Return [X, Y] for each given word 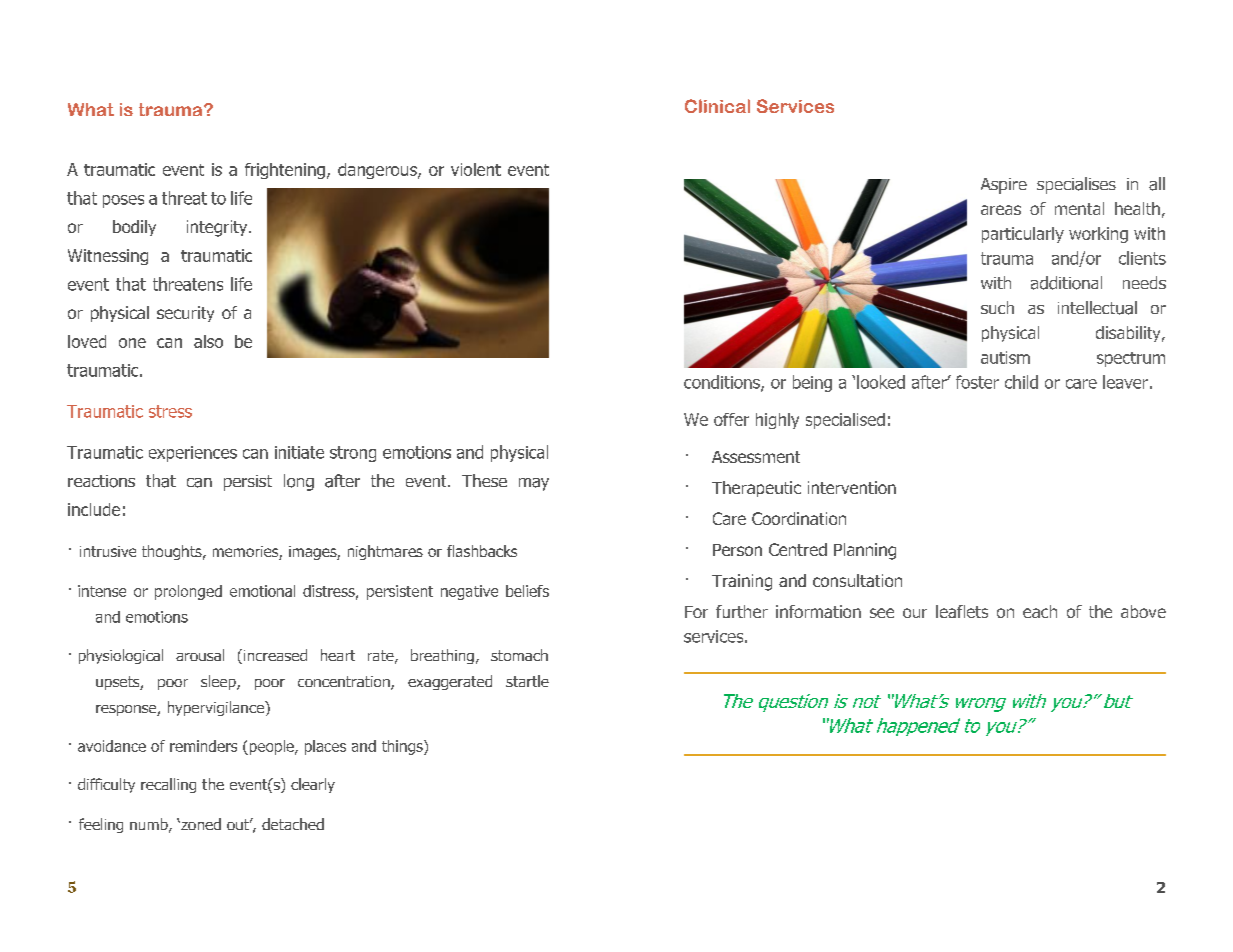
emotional [262, 591]
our [915, 613]
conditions [723, 383]
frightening [285, 171]
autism [1005, 357]
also [208, 341]
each [1040, 611]
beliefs [527, 591]
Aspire [1004, 186]
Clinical [717, 106]
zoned [200, 824]
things [403, 747]
